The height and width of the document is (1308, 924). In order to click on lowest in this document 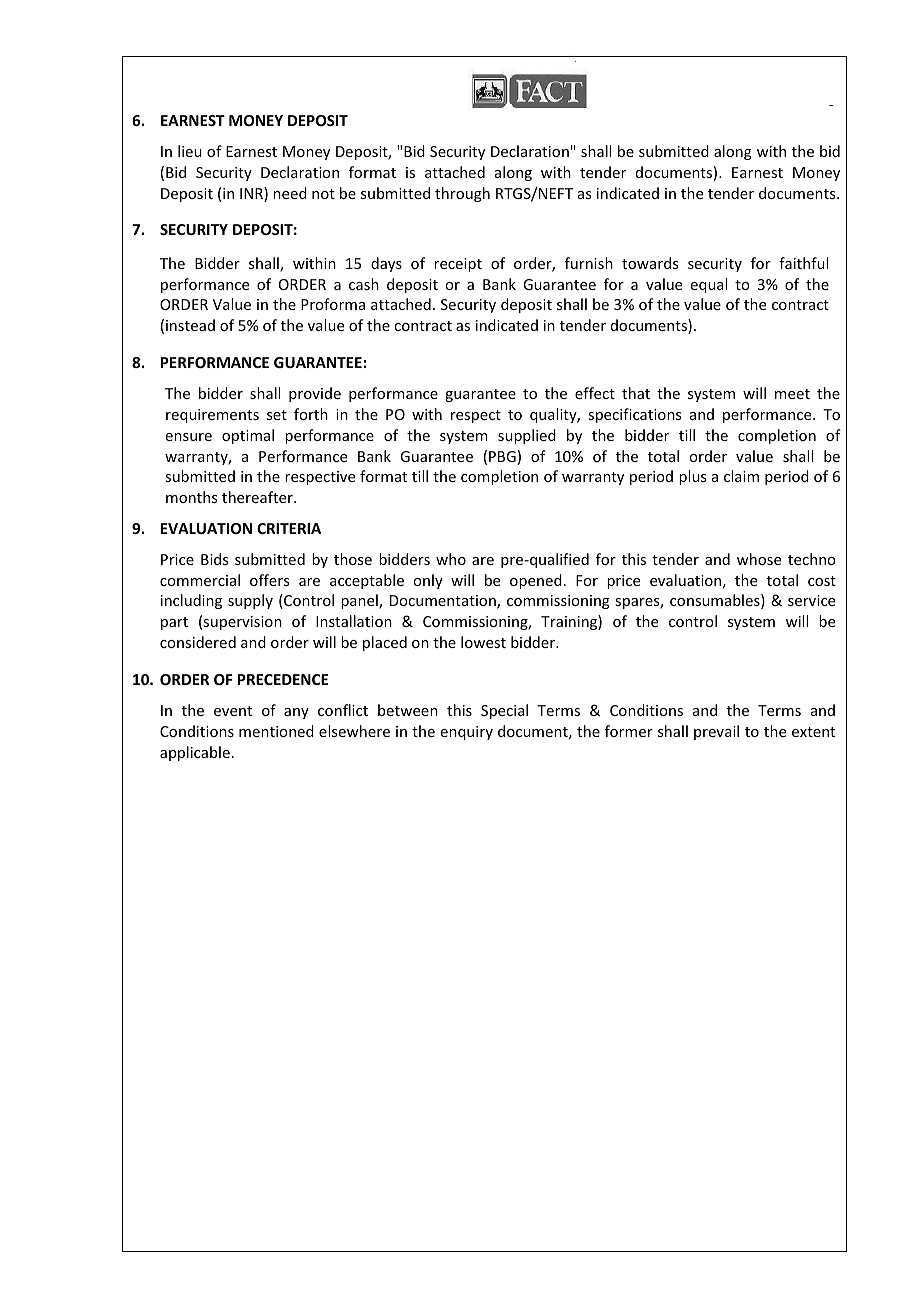, I will do `click(483, 642)`.
